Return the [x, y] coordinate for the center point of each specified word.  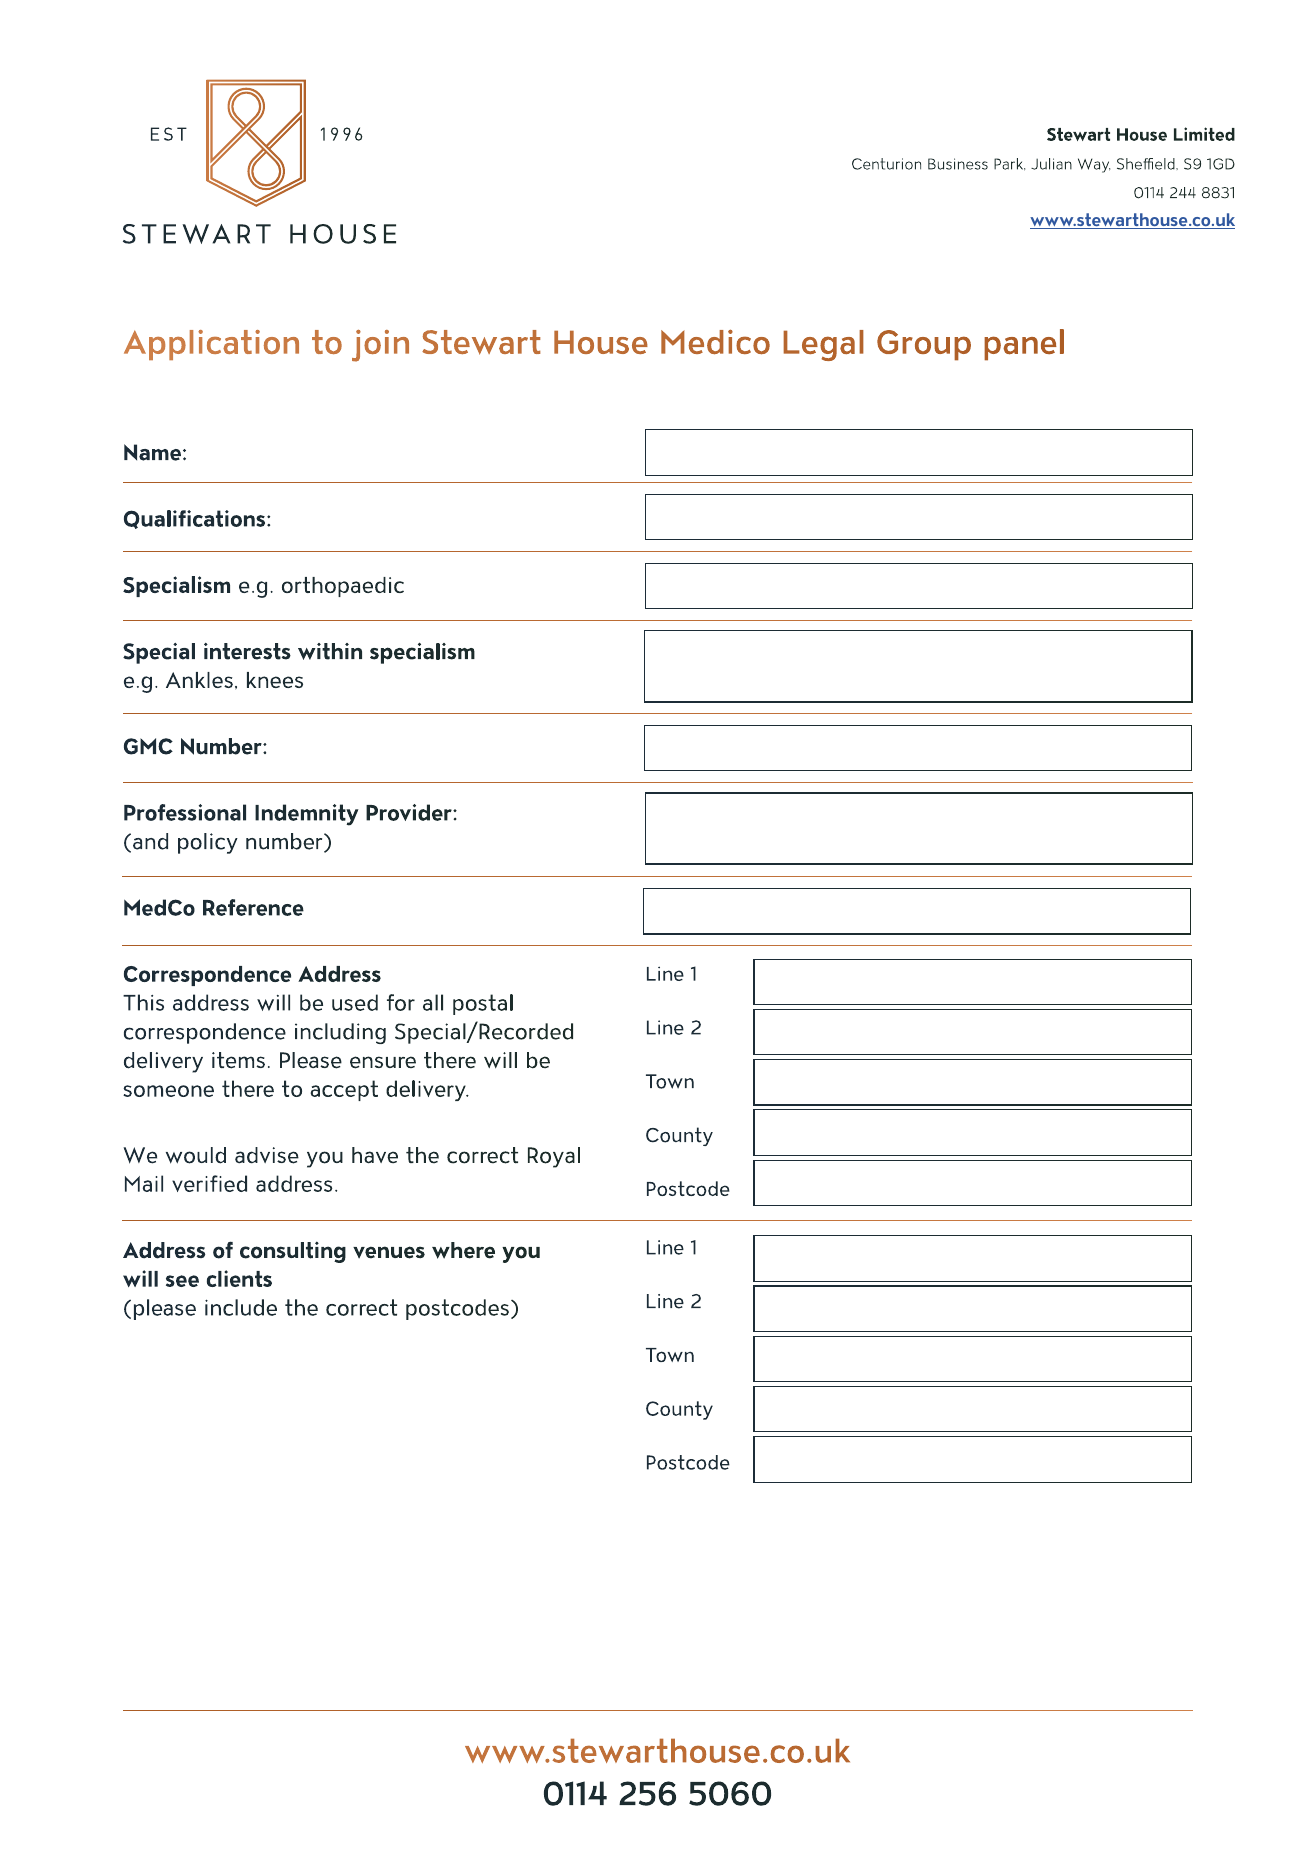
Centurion [886, 164]
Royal [554, 1157]
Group [924, 345]
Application [211, 345]
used [355, 1002]
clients [239, 1278]
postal [483, 1004]
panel [1024, 345]
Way [1094, 165]
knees [275, 680]
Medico [715, 342]
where [463, 1250]
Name [152, 452]
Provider [410, 812]
